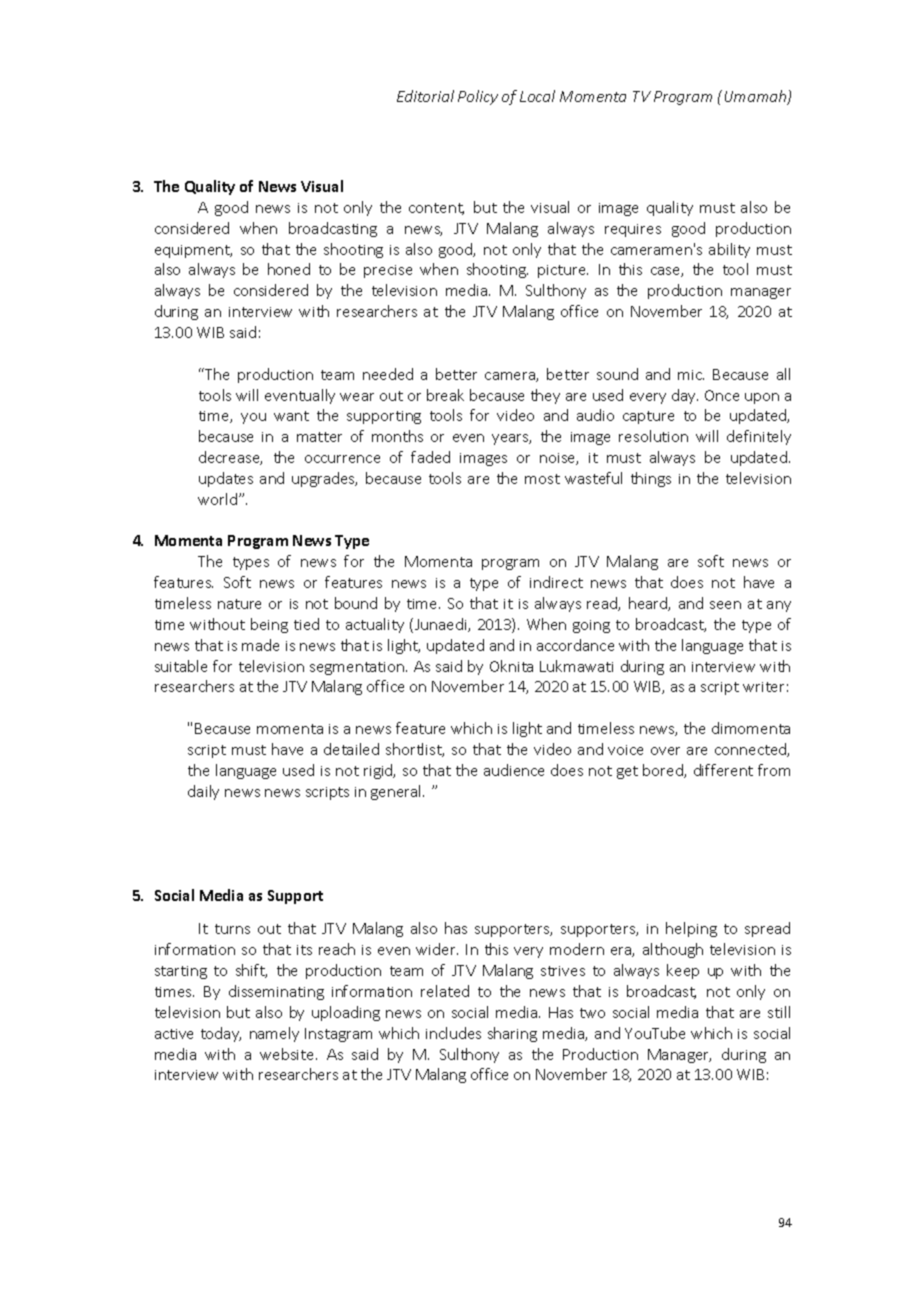 This screenshot has height=1308, width=924. What do you see at coordinates (722, 395) in the screenshot?
I see `Once` at bounding box center [722, 395].
